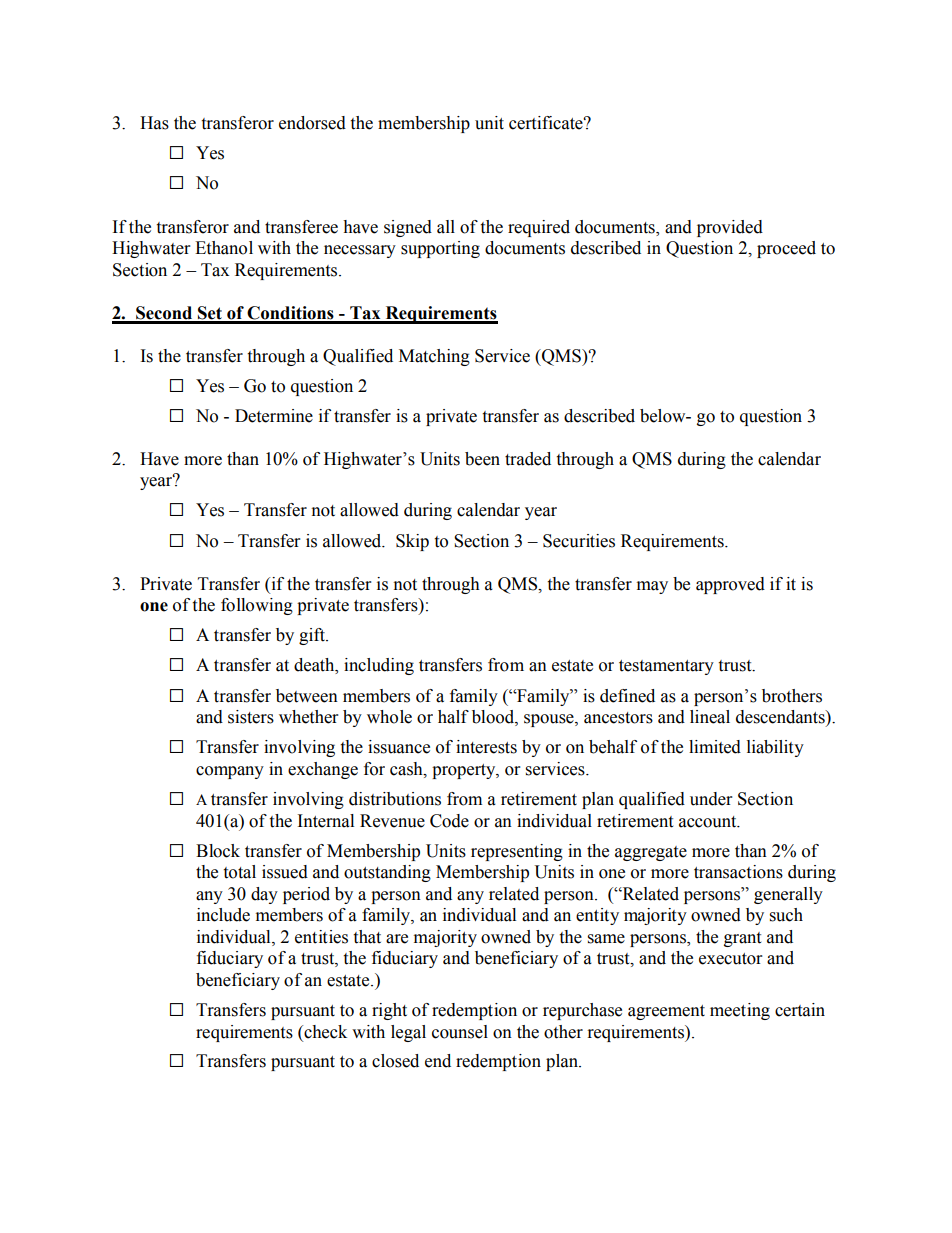 The width and height of the screenshot is (952, 1233). What do you see at coordinates (579, 541) in the screenshot?
I see `Securities` at bounding box center [579, 541].
